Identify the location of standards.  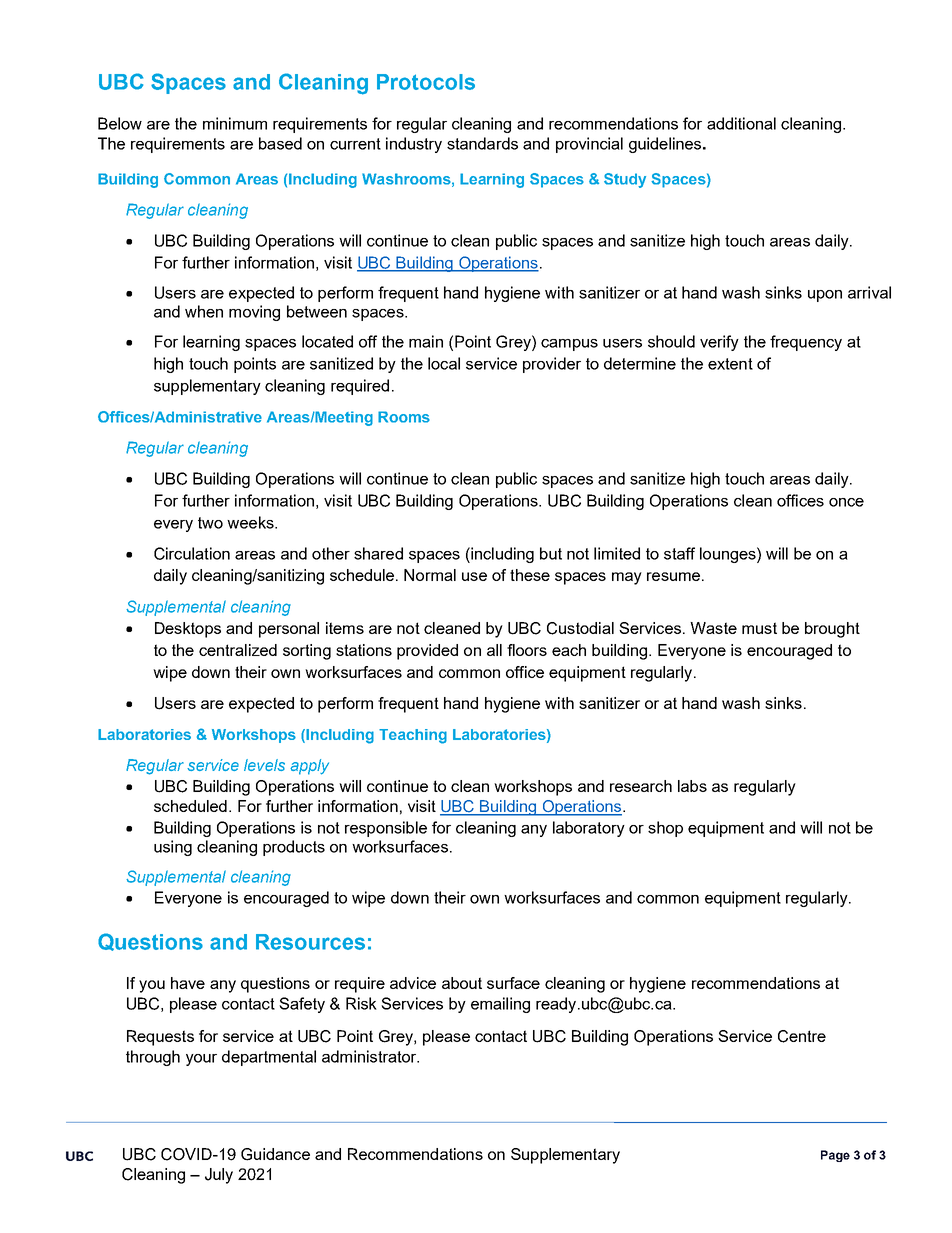
(482, 143).
